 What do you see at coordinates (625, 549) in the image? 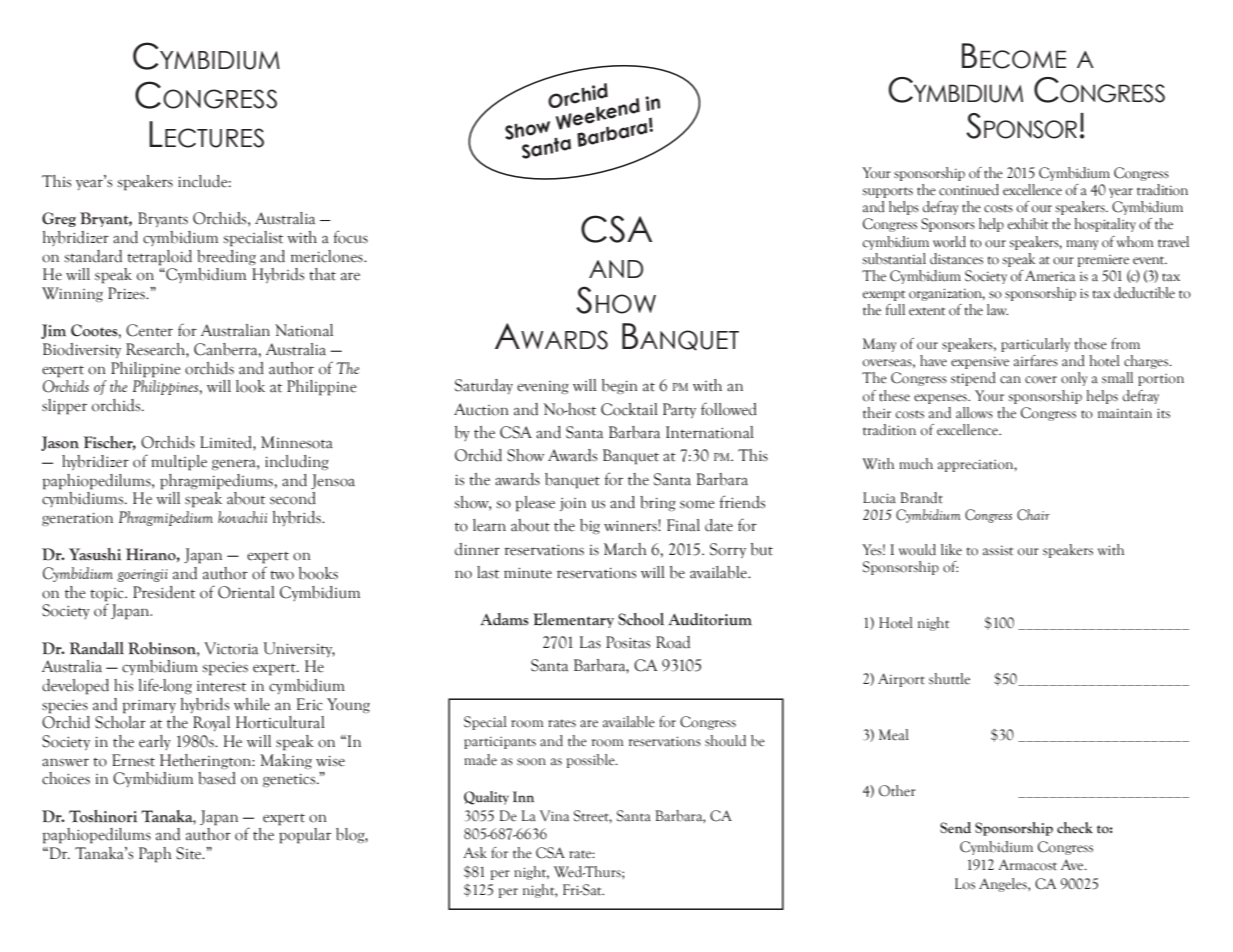
I see `March` at bounding box center [625, 549].
